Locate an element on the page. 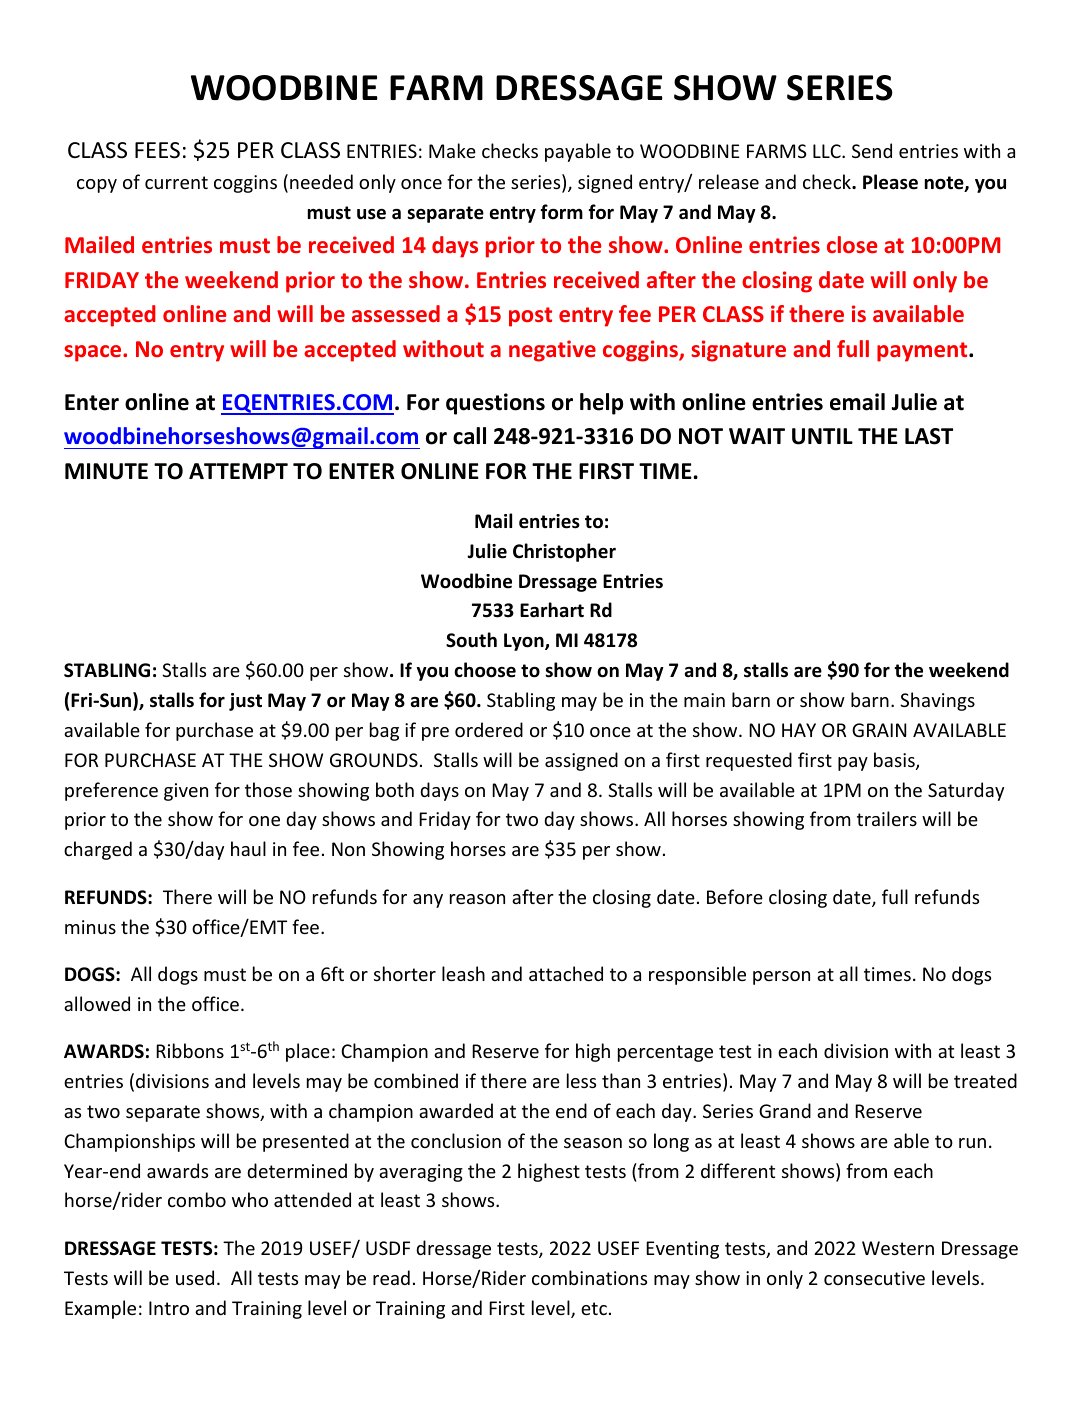 This image has height=1402, width=1084. just is located at coordinates (245, 702).
